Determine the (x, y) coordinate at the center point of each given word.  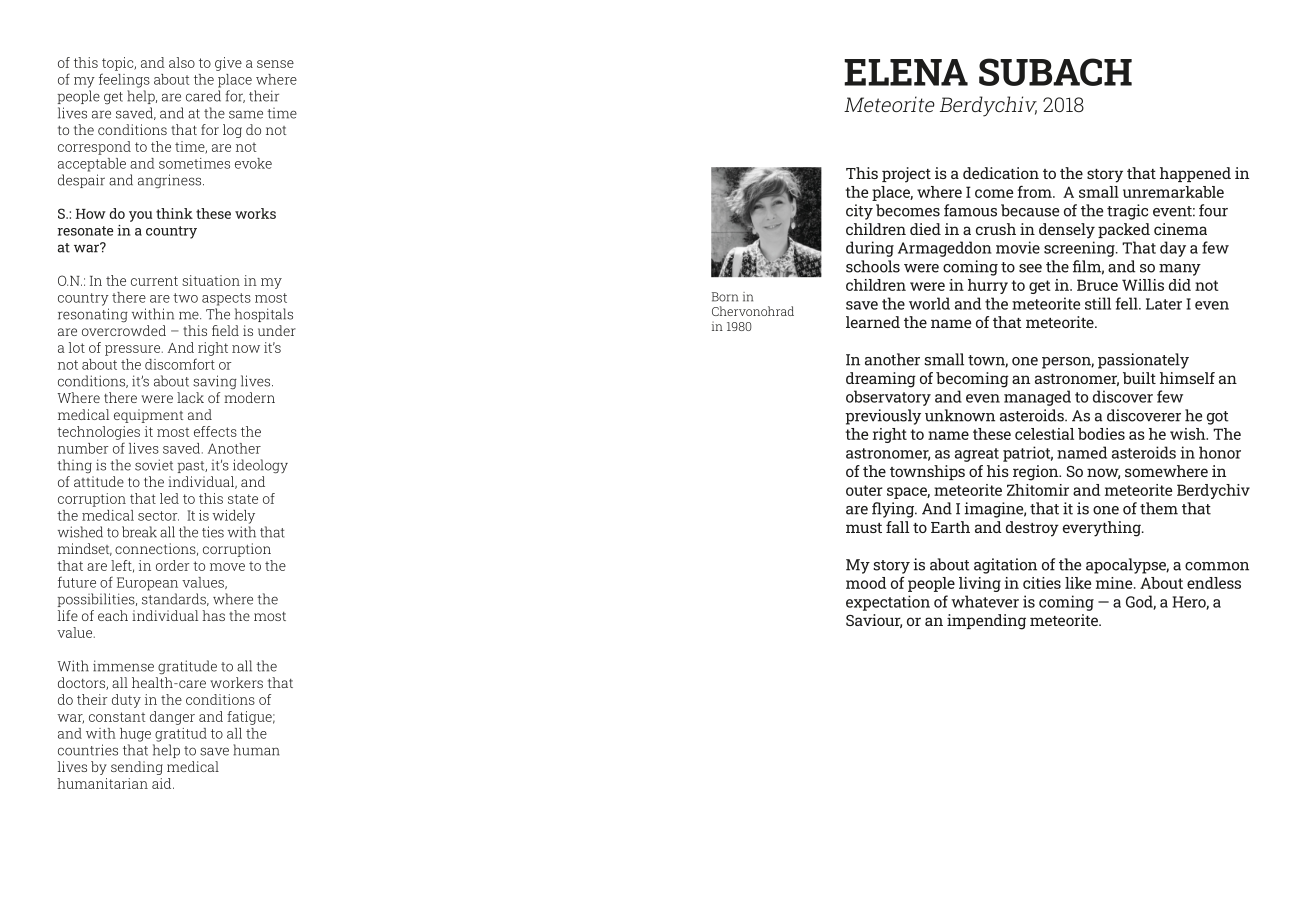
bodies (1101, 434)
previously (883, 417)
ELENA (906, 72)
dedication (1001, 173)
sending (137, 768)
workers (236, 682)
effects (215, 431)
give (228, 64)
